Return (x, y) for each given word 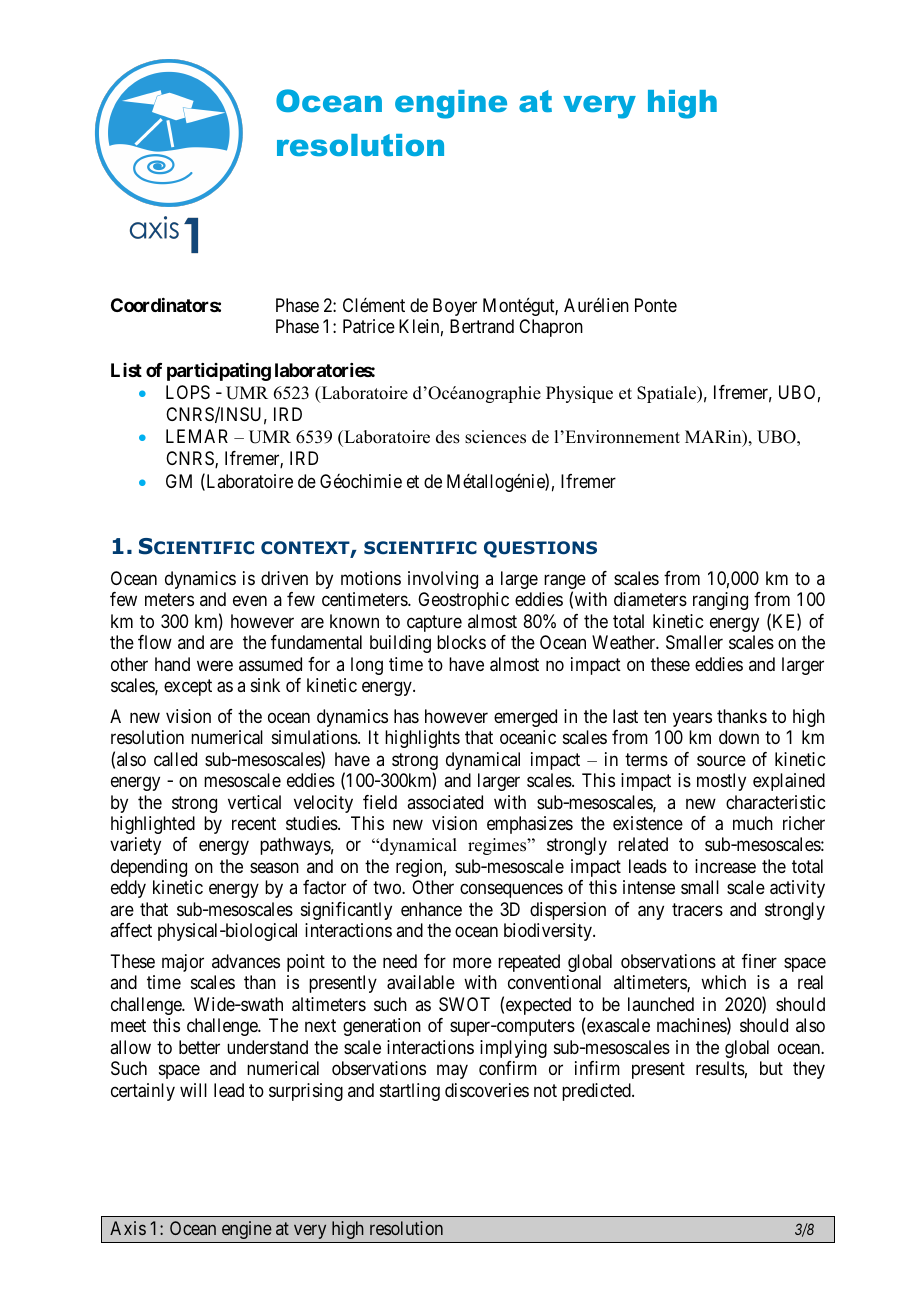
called (175, 759)
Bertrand (482, 326)
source (721, 760)
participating (219, 372)
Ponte (656, 305)
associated (445, 802)
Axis (128, 1228)
